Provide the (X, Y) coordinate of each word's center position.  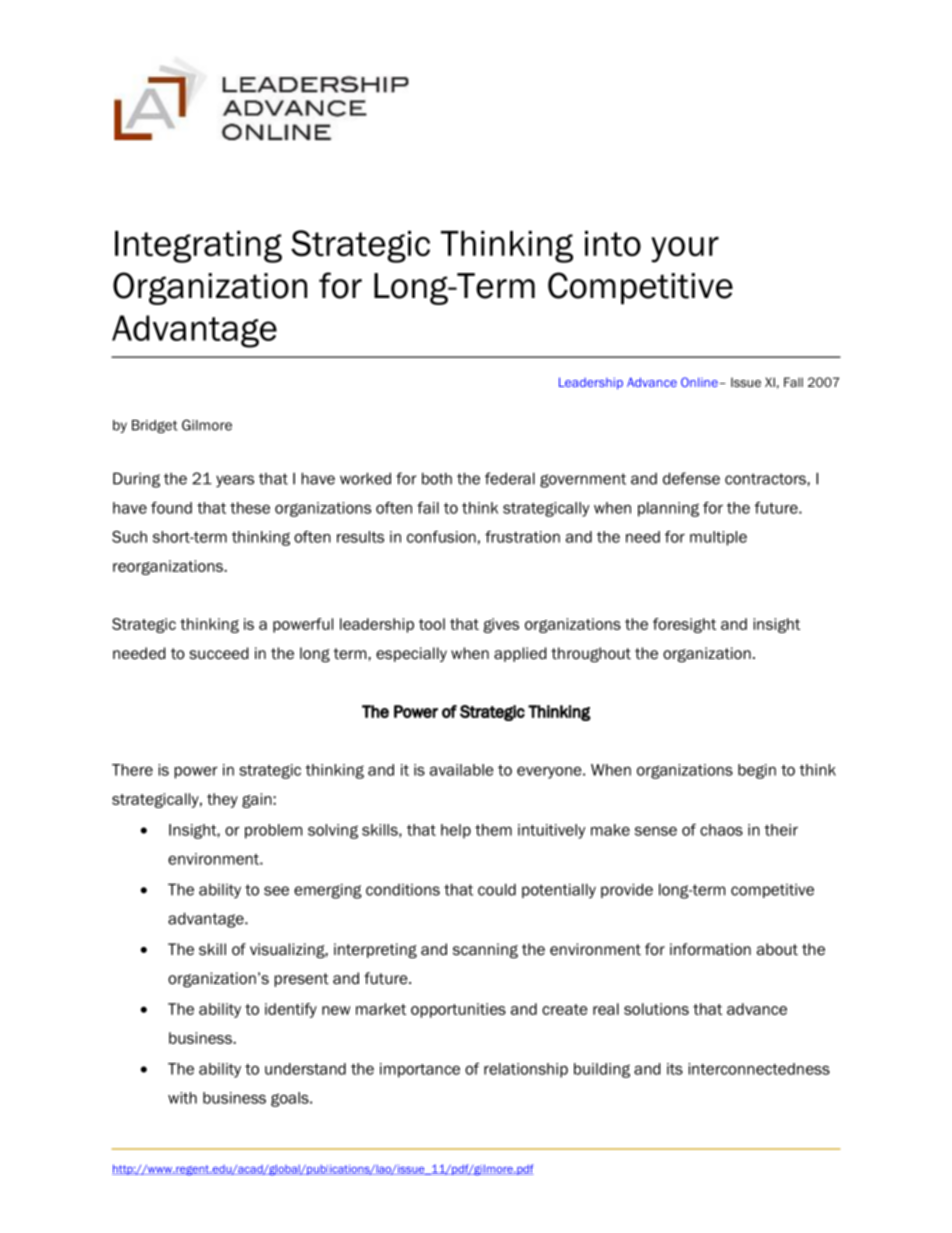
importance (420, 1070)
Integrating (198, 247)
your (685, 249)
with (182, 1098)
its (675, 1069)
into (613, 244)
